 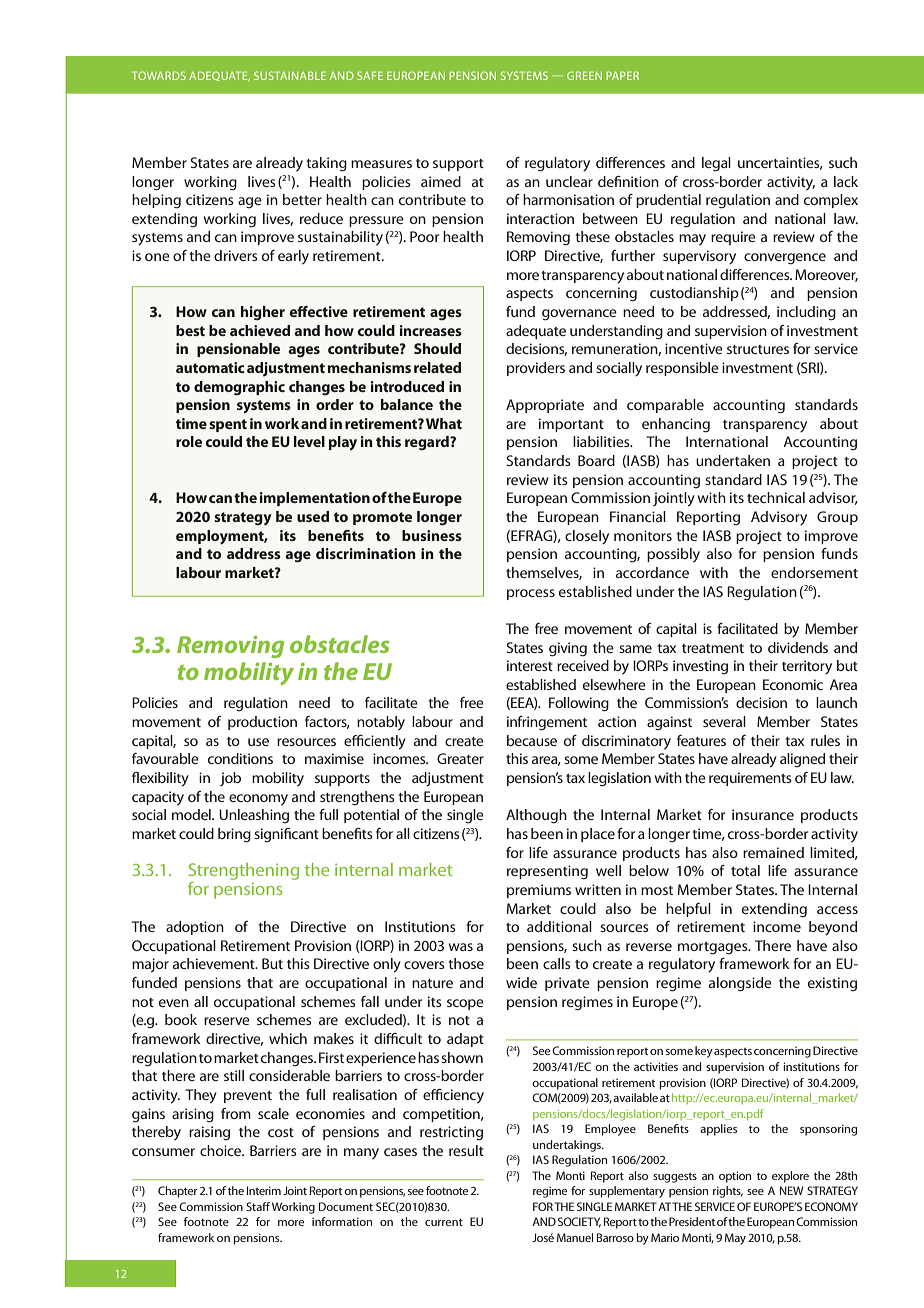 I want to click on GREEN, so click(x=584, y=75).
